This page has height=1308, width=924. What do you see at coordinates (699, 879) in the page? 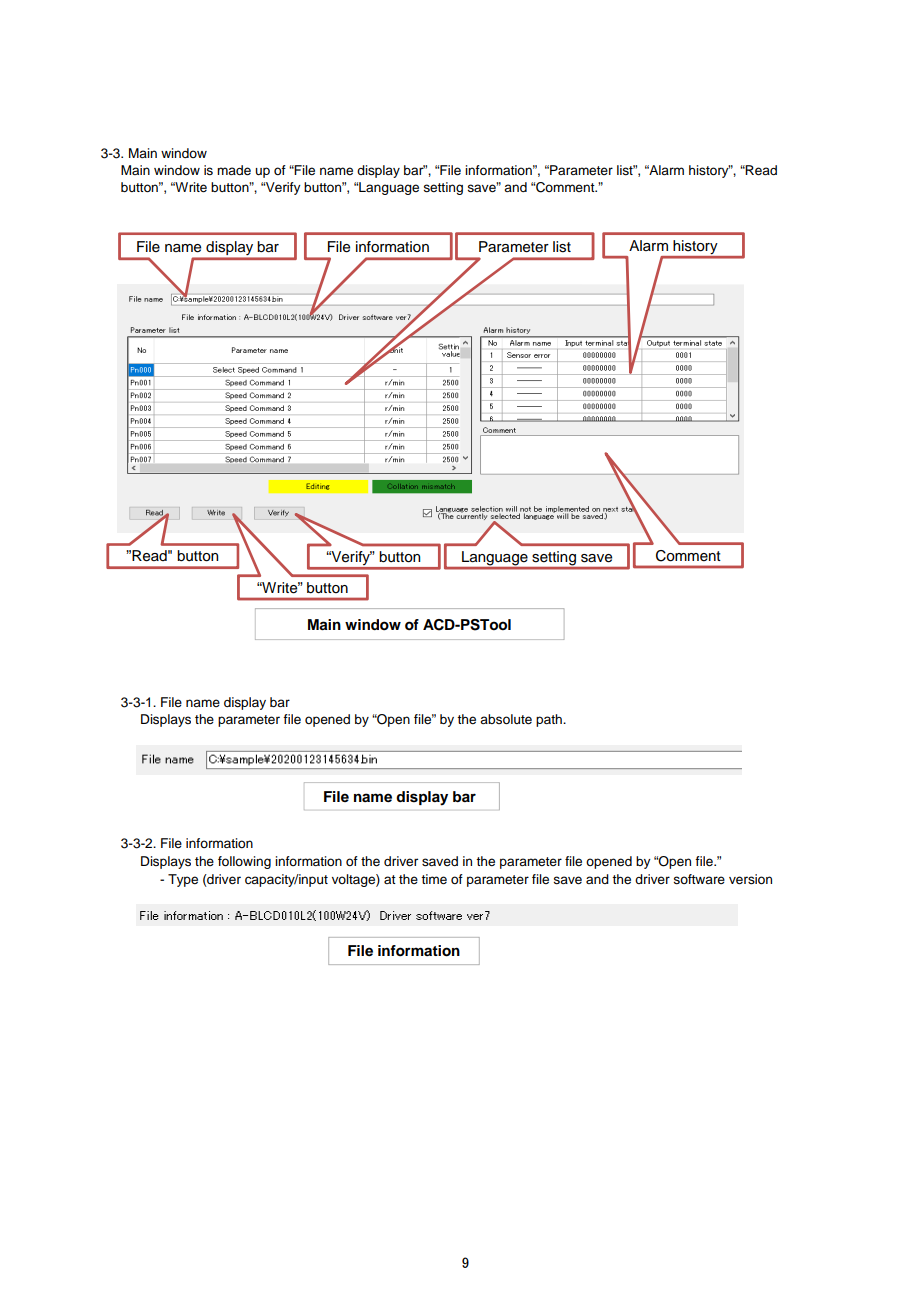
I see `software` at bounding box center [699, 879].
